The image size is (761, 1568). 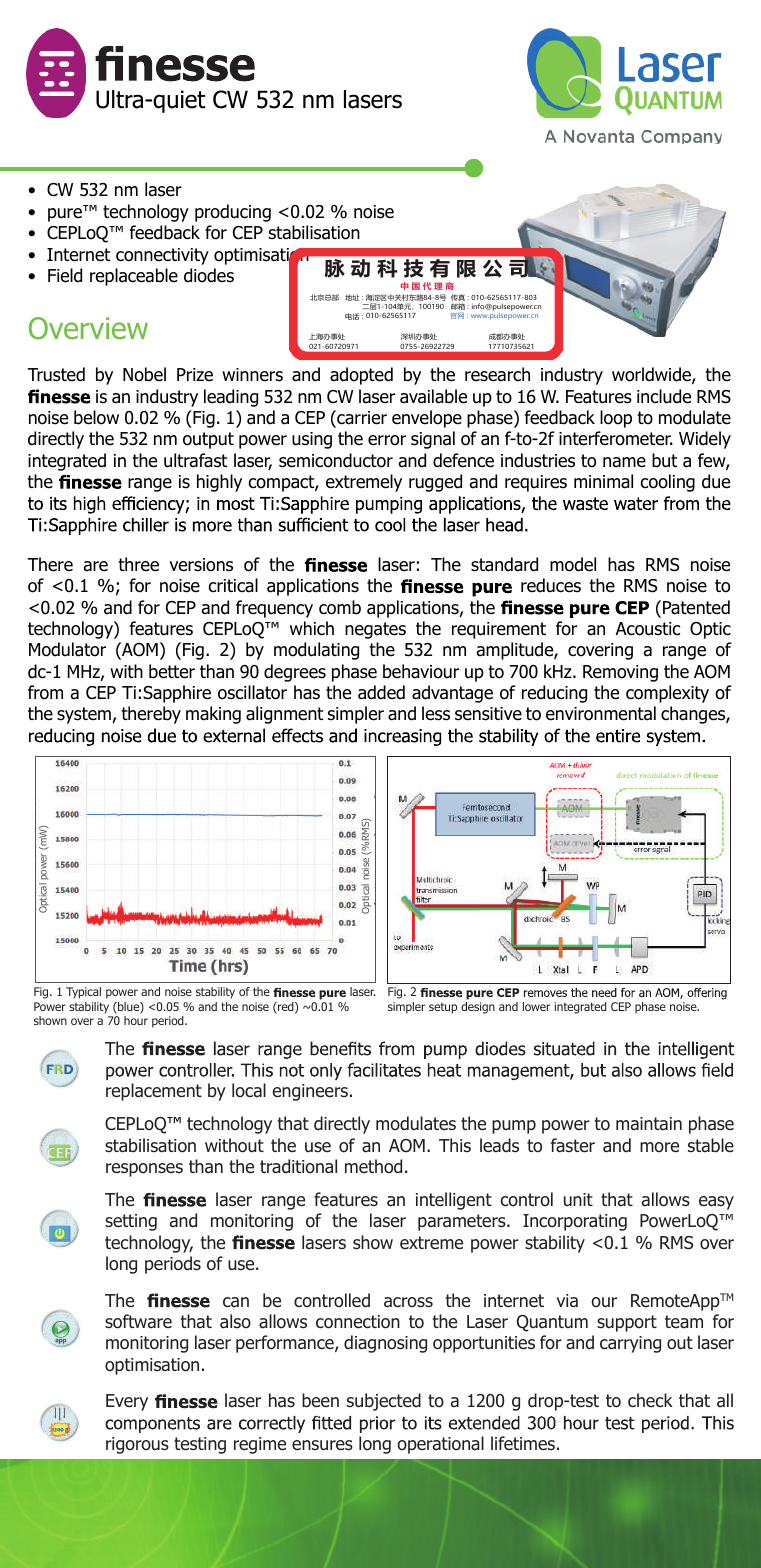 I want to click on method, so click(x=373, y=1166).
